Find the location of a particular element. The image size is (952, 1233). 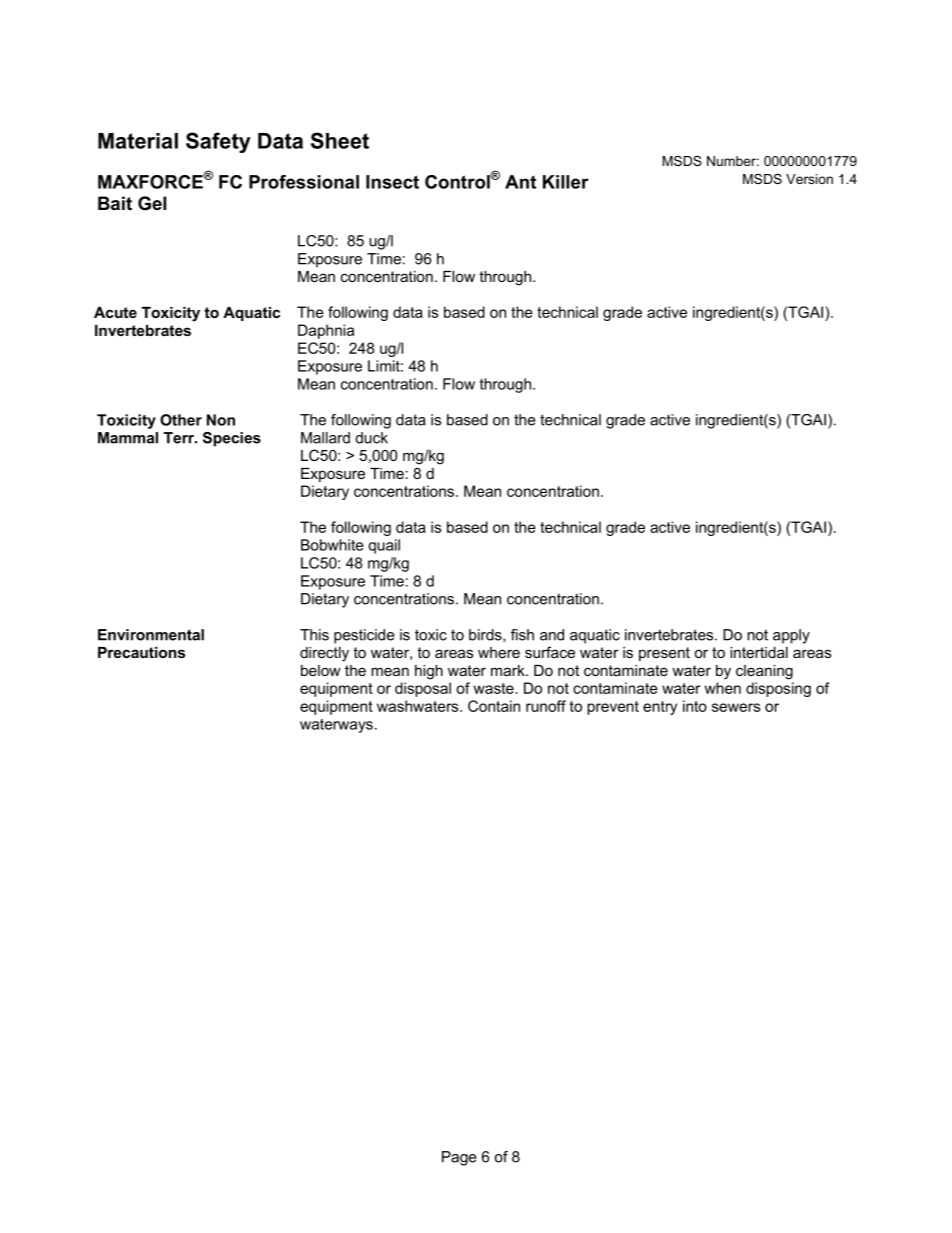

intertidal is located at coordinates (759, 652).
